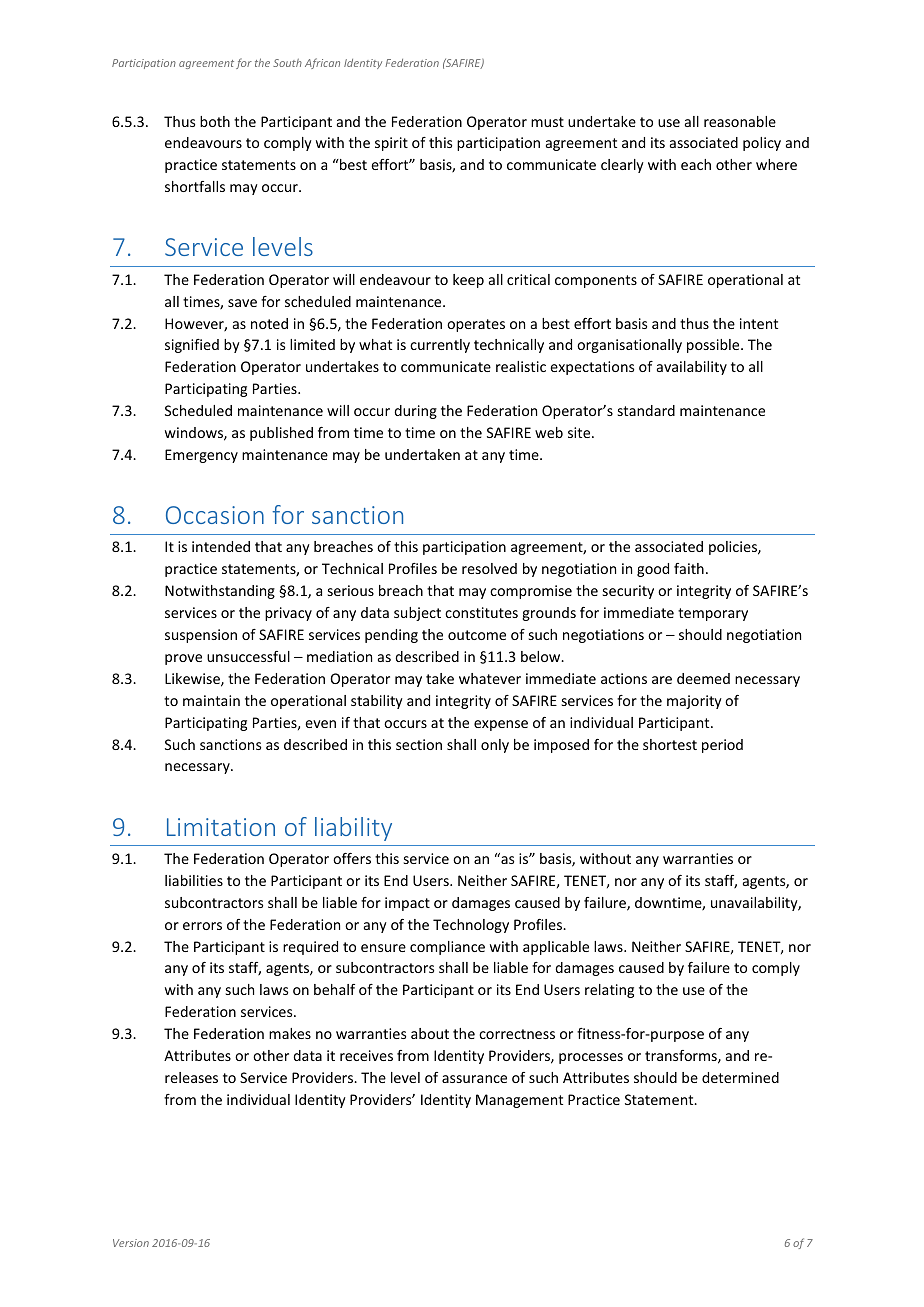 The width and height of the screenshot is (924, 1307). What do you see at coordinates (740, 121) in the screenshot?
I see `reasonable` at bounding box center [740, 121].
